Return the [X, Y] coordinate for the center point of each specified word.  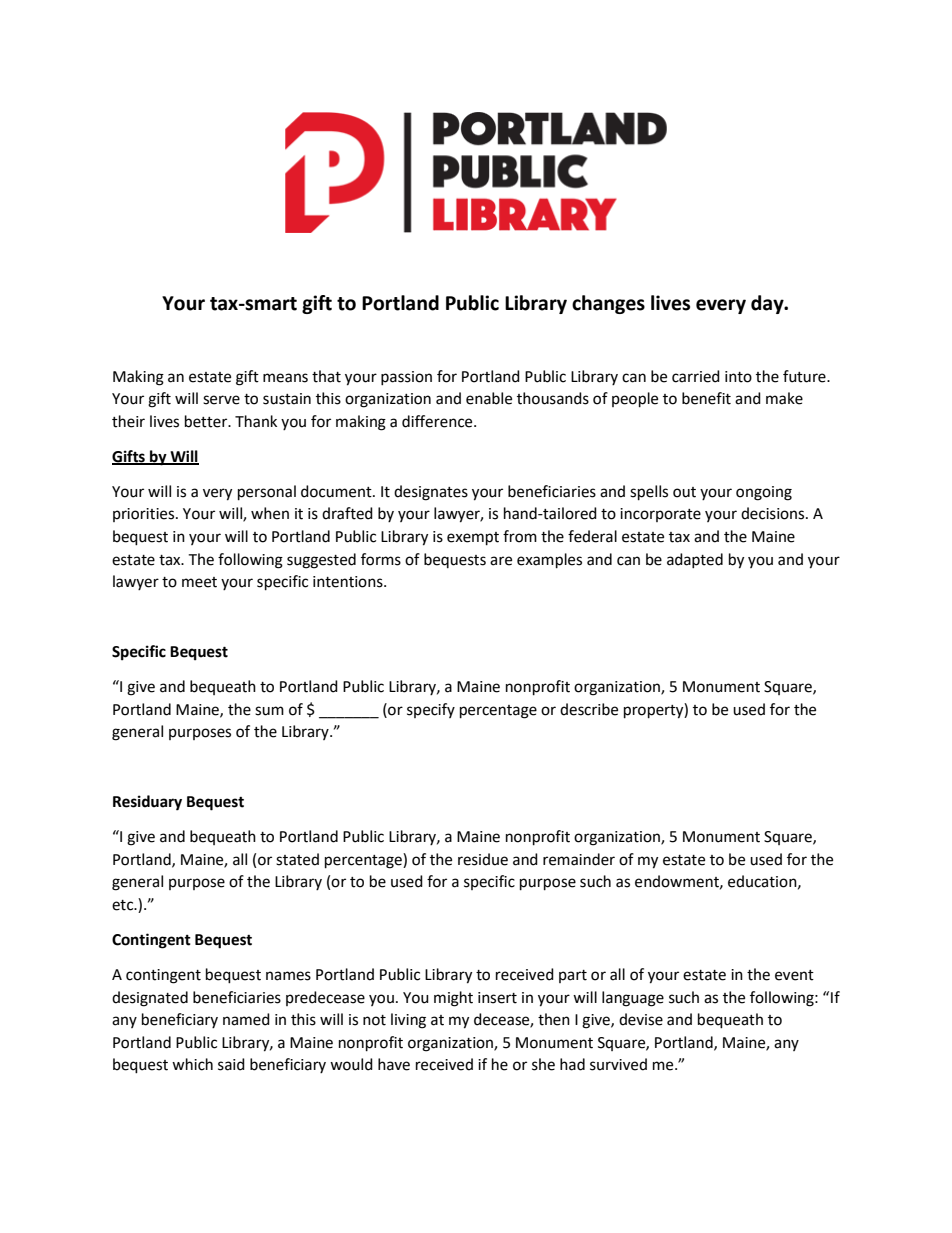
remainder [579, 859]
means [285, 378]
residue [483, 859]
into [738, 377]
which [192, 1064]
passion [406, 378]
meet [199, 582]
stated [297, 859]
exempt [473, 539]
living [408, 1021]
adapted [695, 560]
